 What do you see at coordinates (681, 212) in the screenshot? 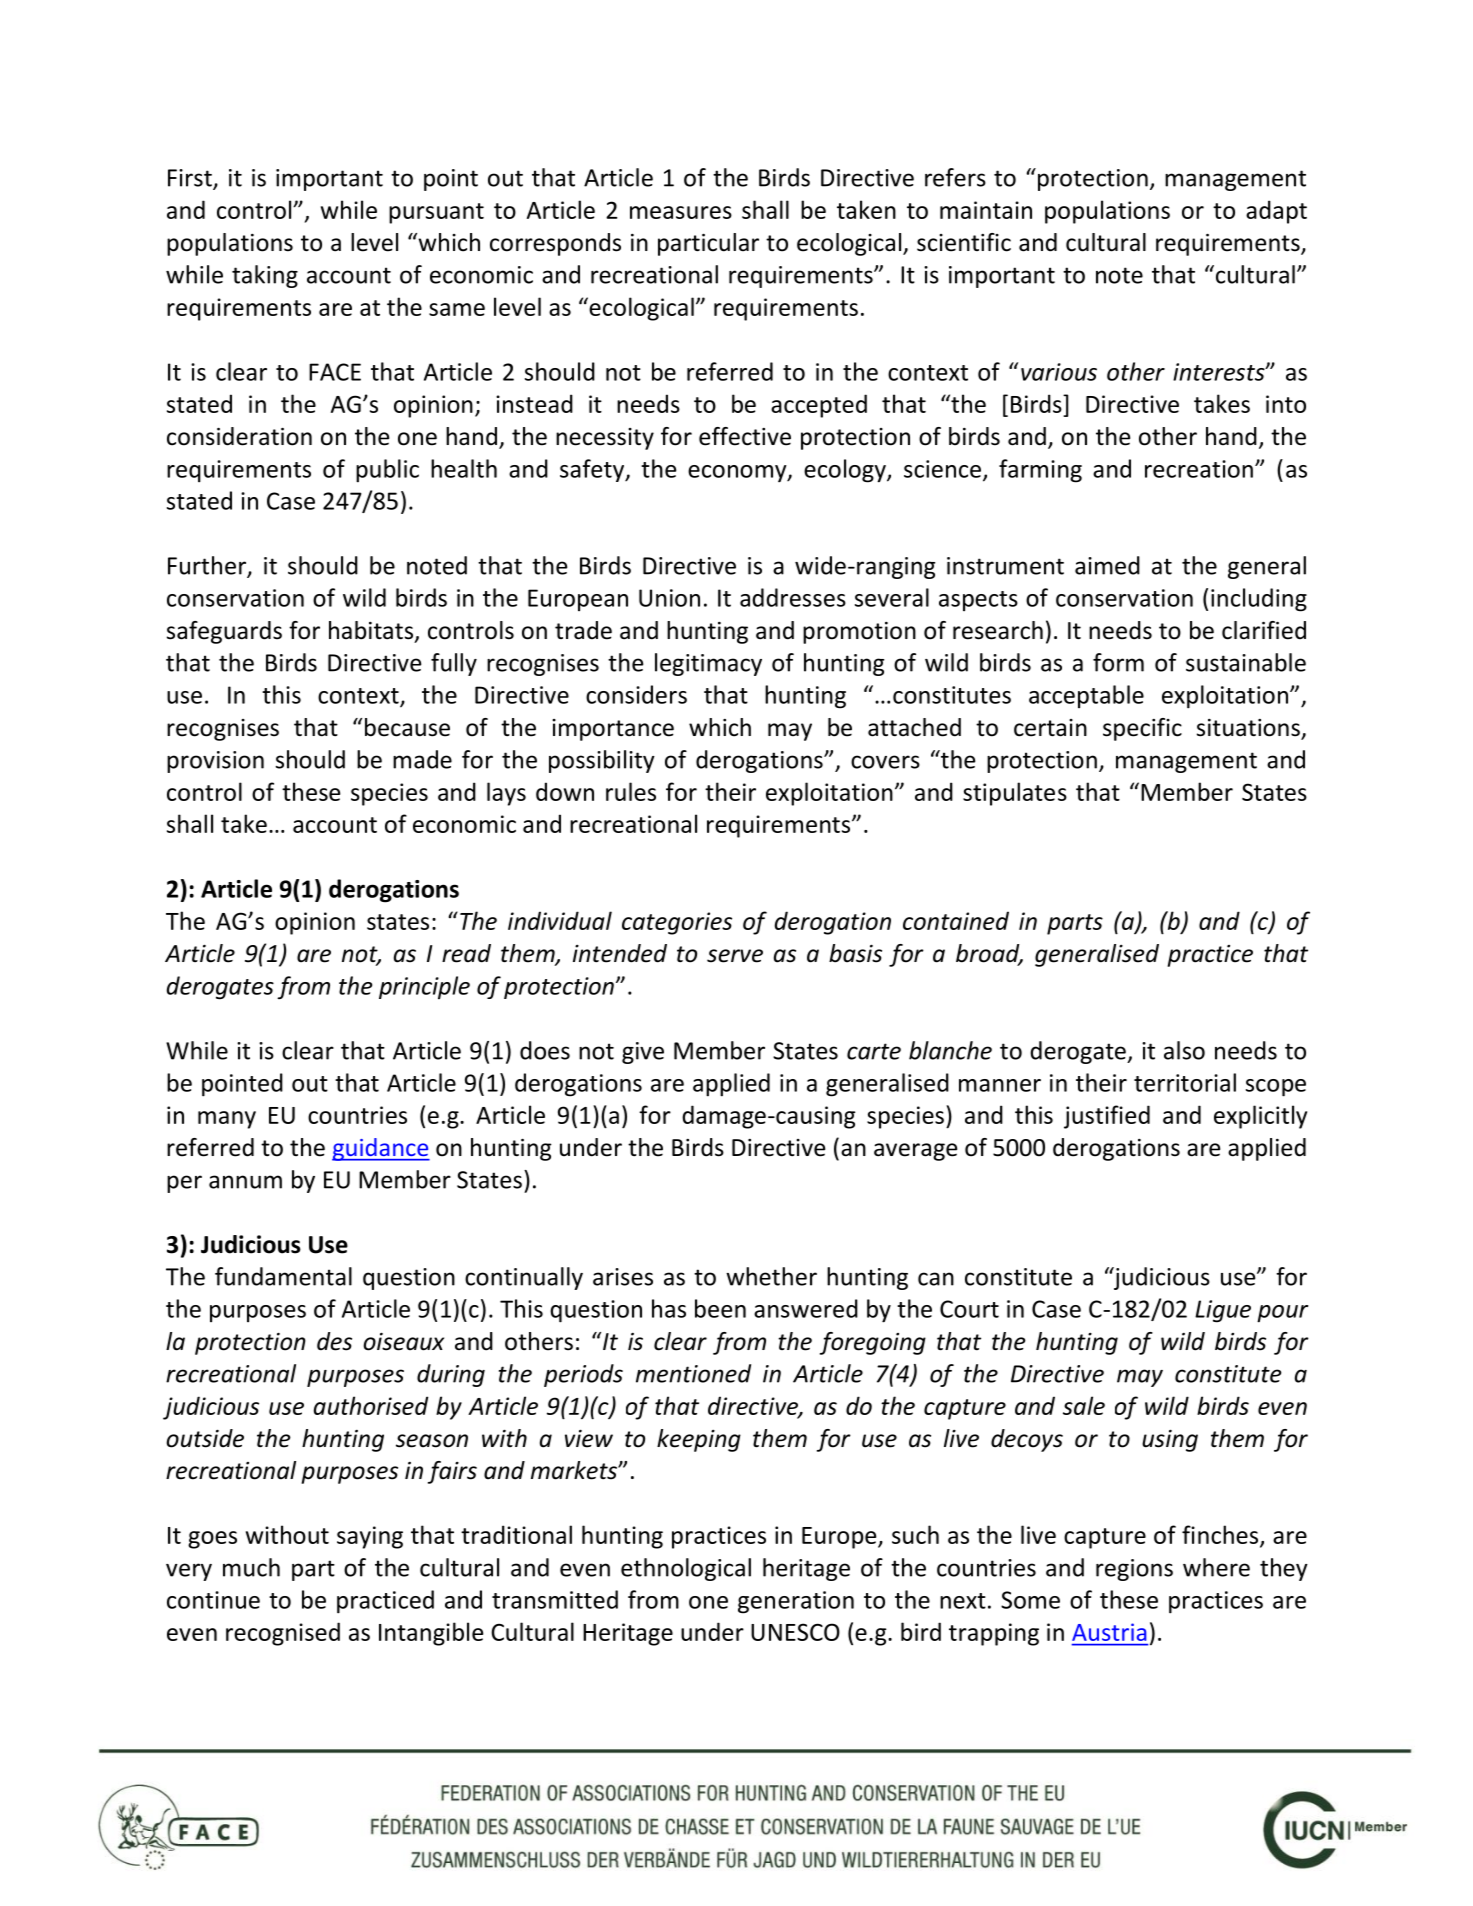
I see `measures` at bounding box center [681, 212].
